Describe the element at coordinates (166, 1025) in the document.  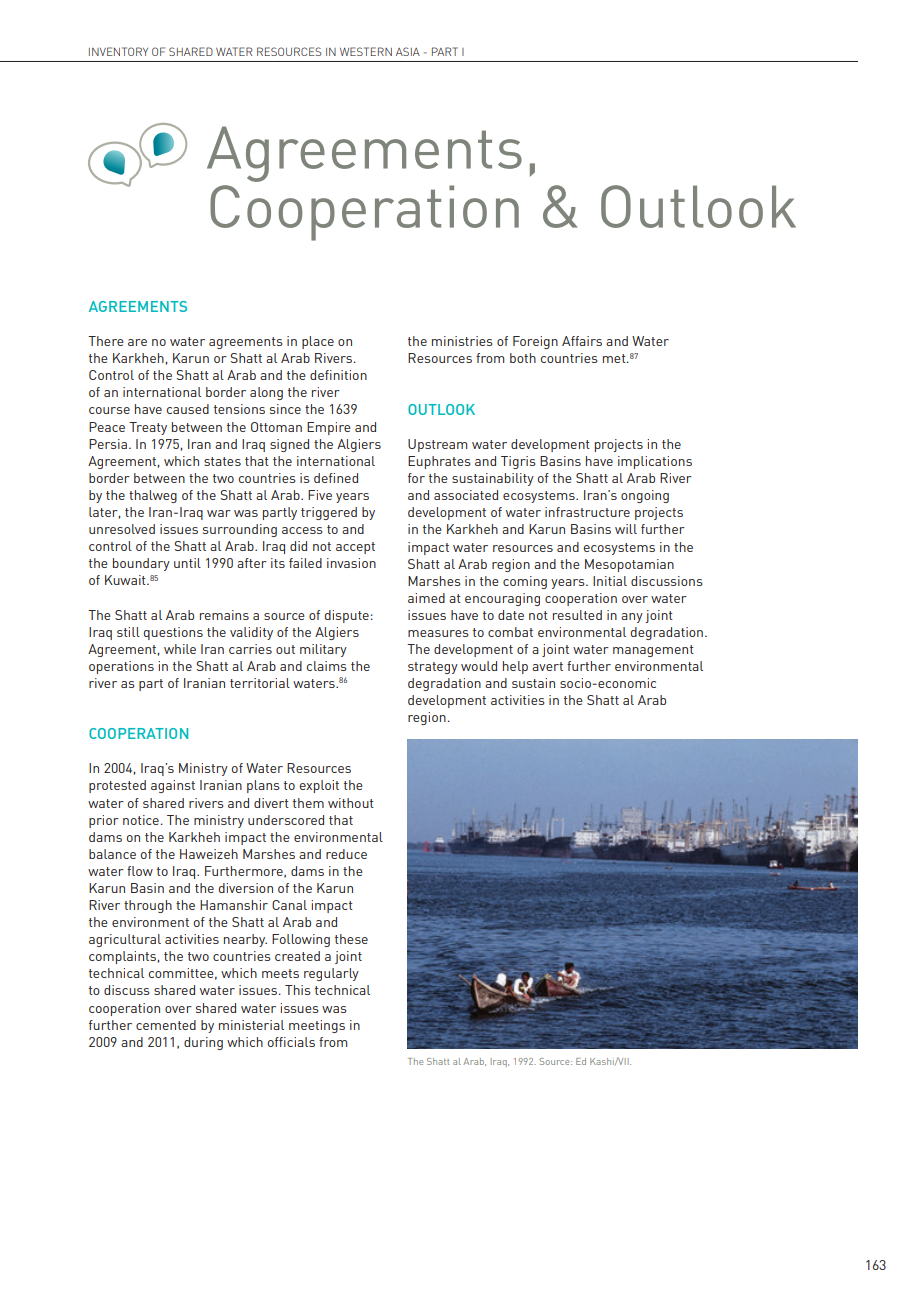
I see `cemented` at that location.
